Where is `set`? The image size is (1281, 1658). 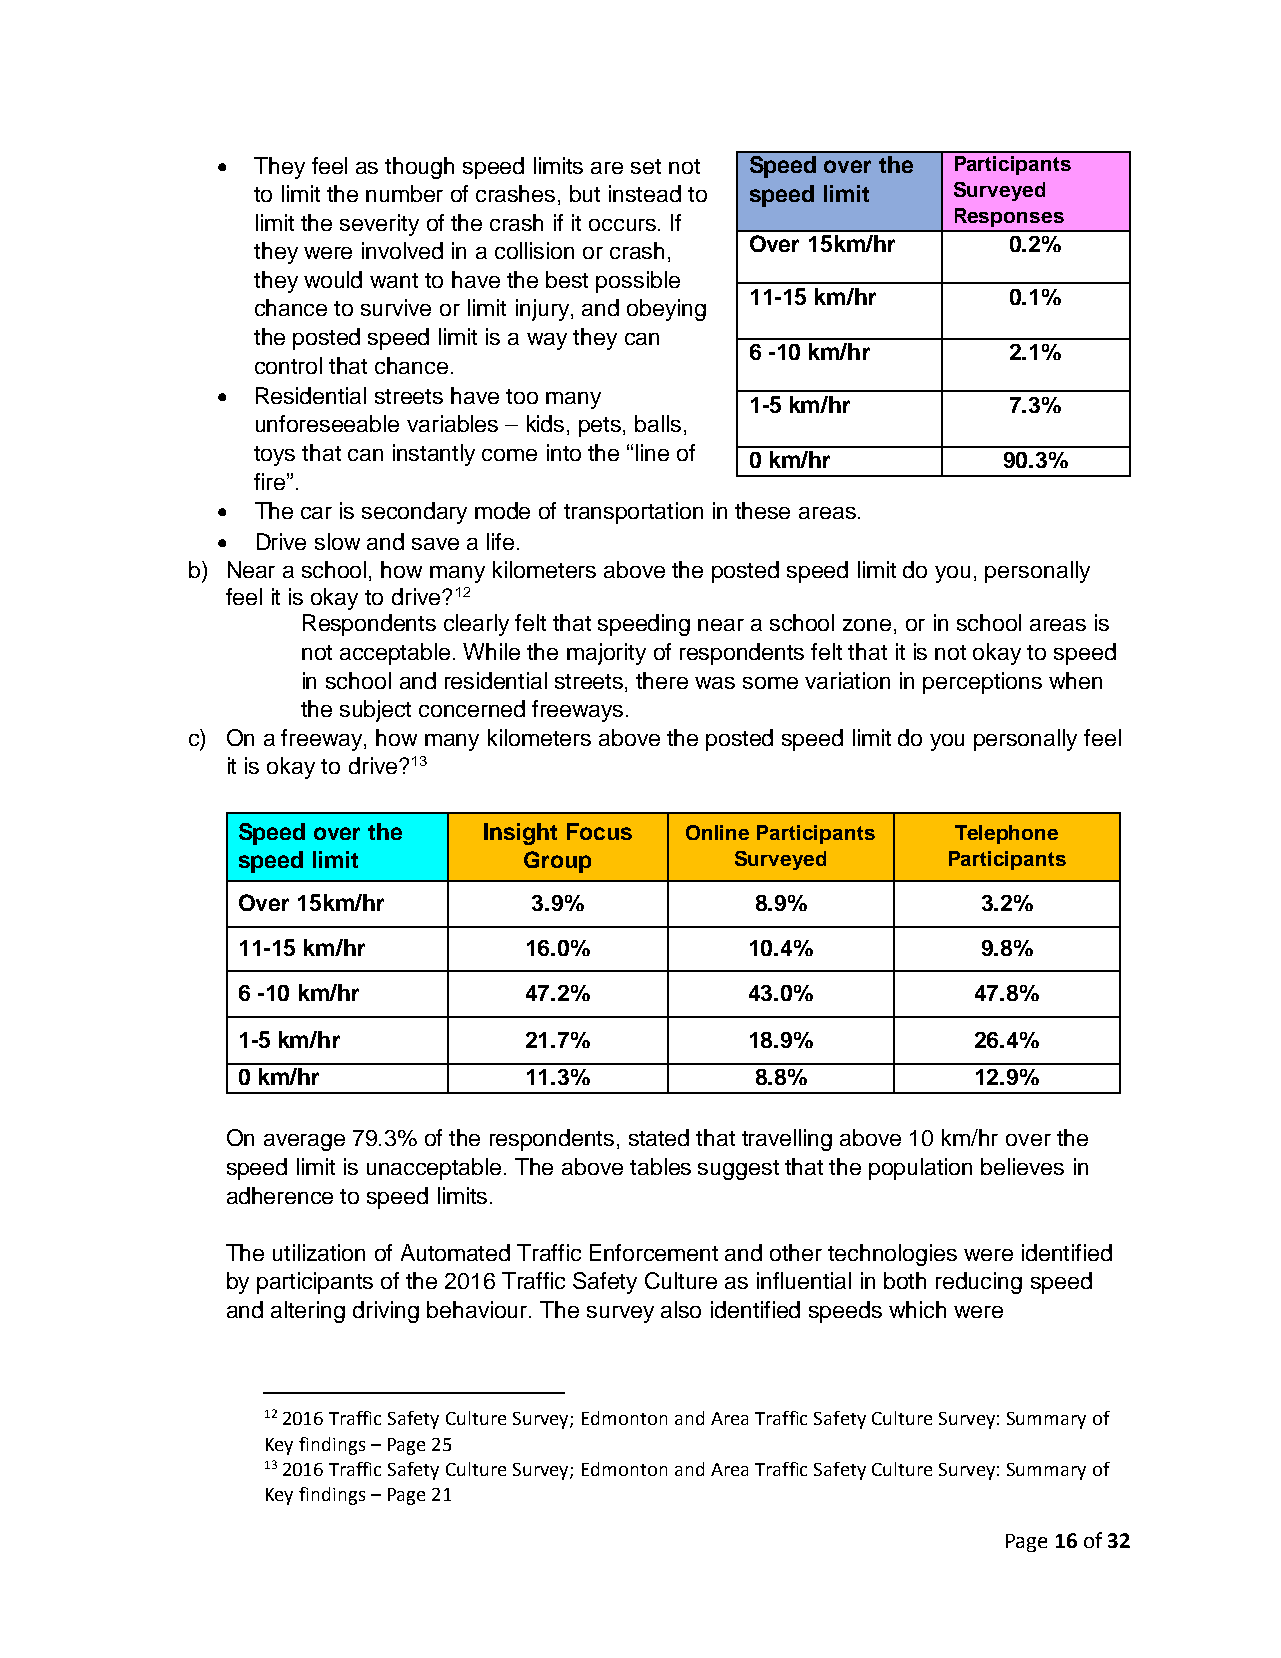 set is located at coordinates (646, 166).
